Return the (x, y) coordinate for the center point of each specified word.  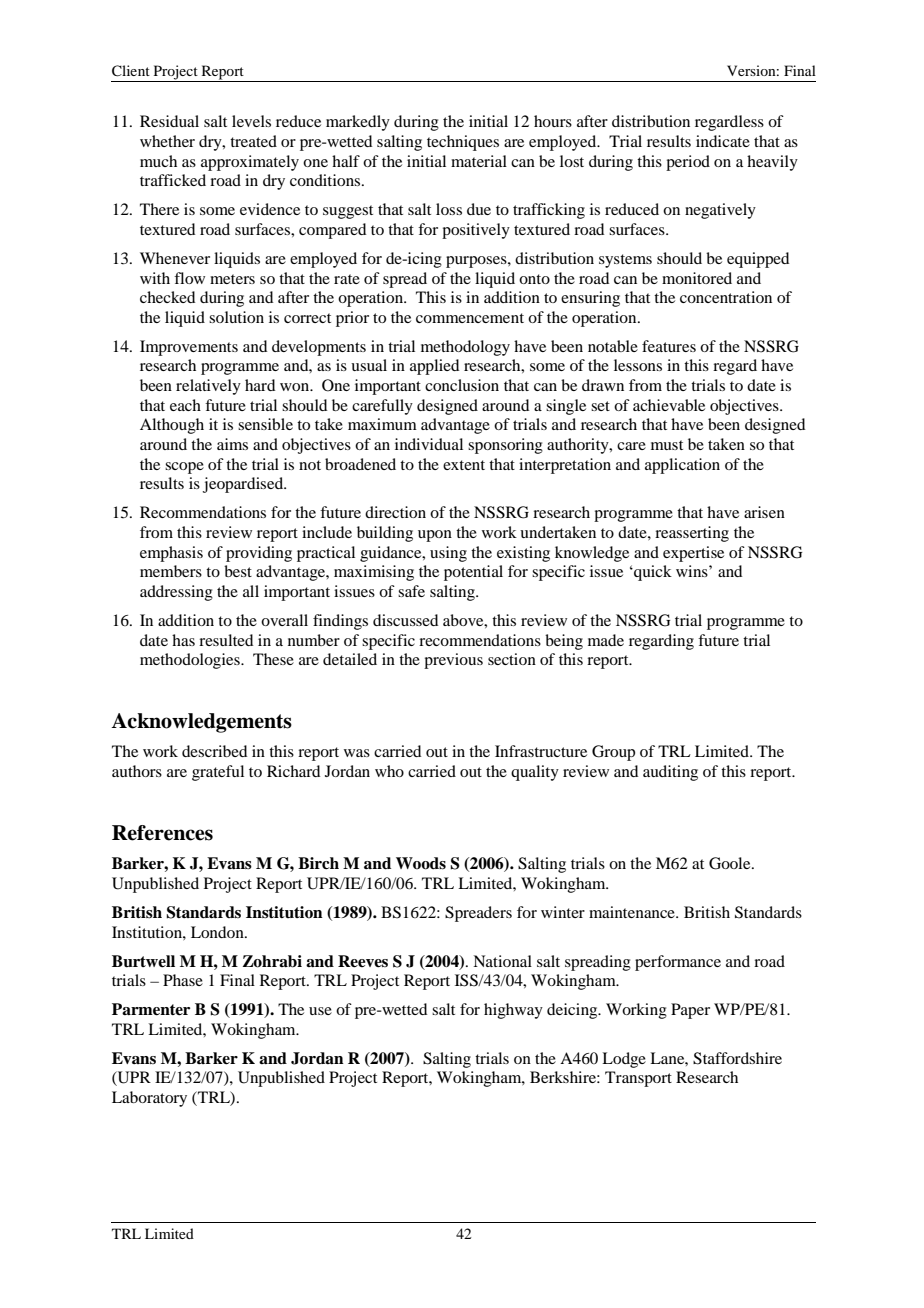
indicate (723, 141)
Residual (169, 121)
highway (513, 1011)
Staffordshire (737, 1058)
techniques (463, 143)
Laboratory (149, 1099)
